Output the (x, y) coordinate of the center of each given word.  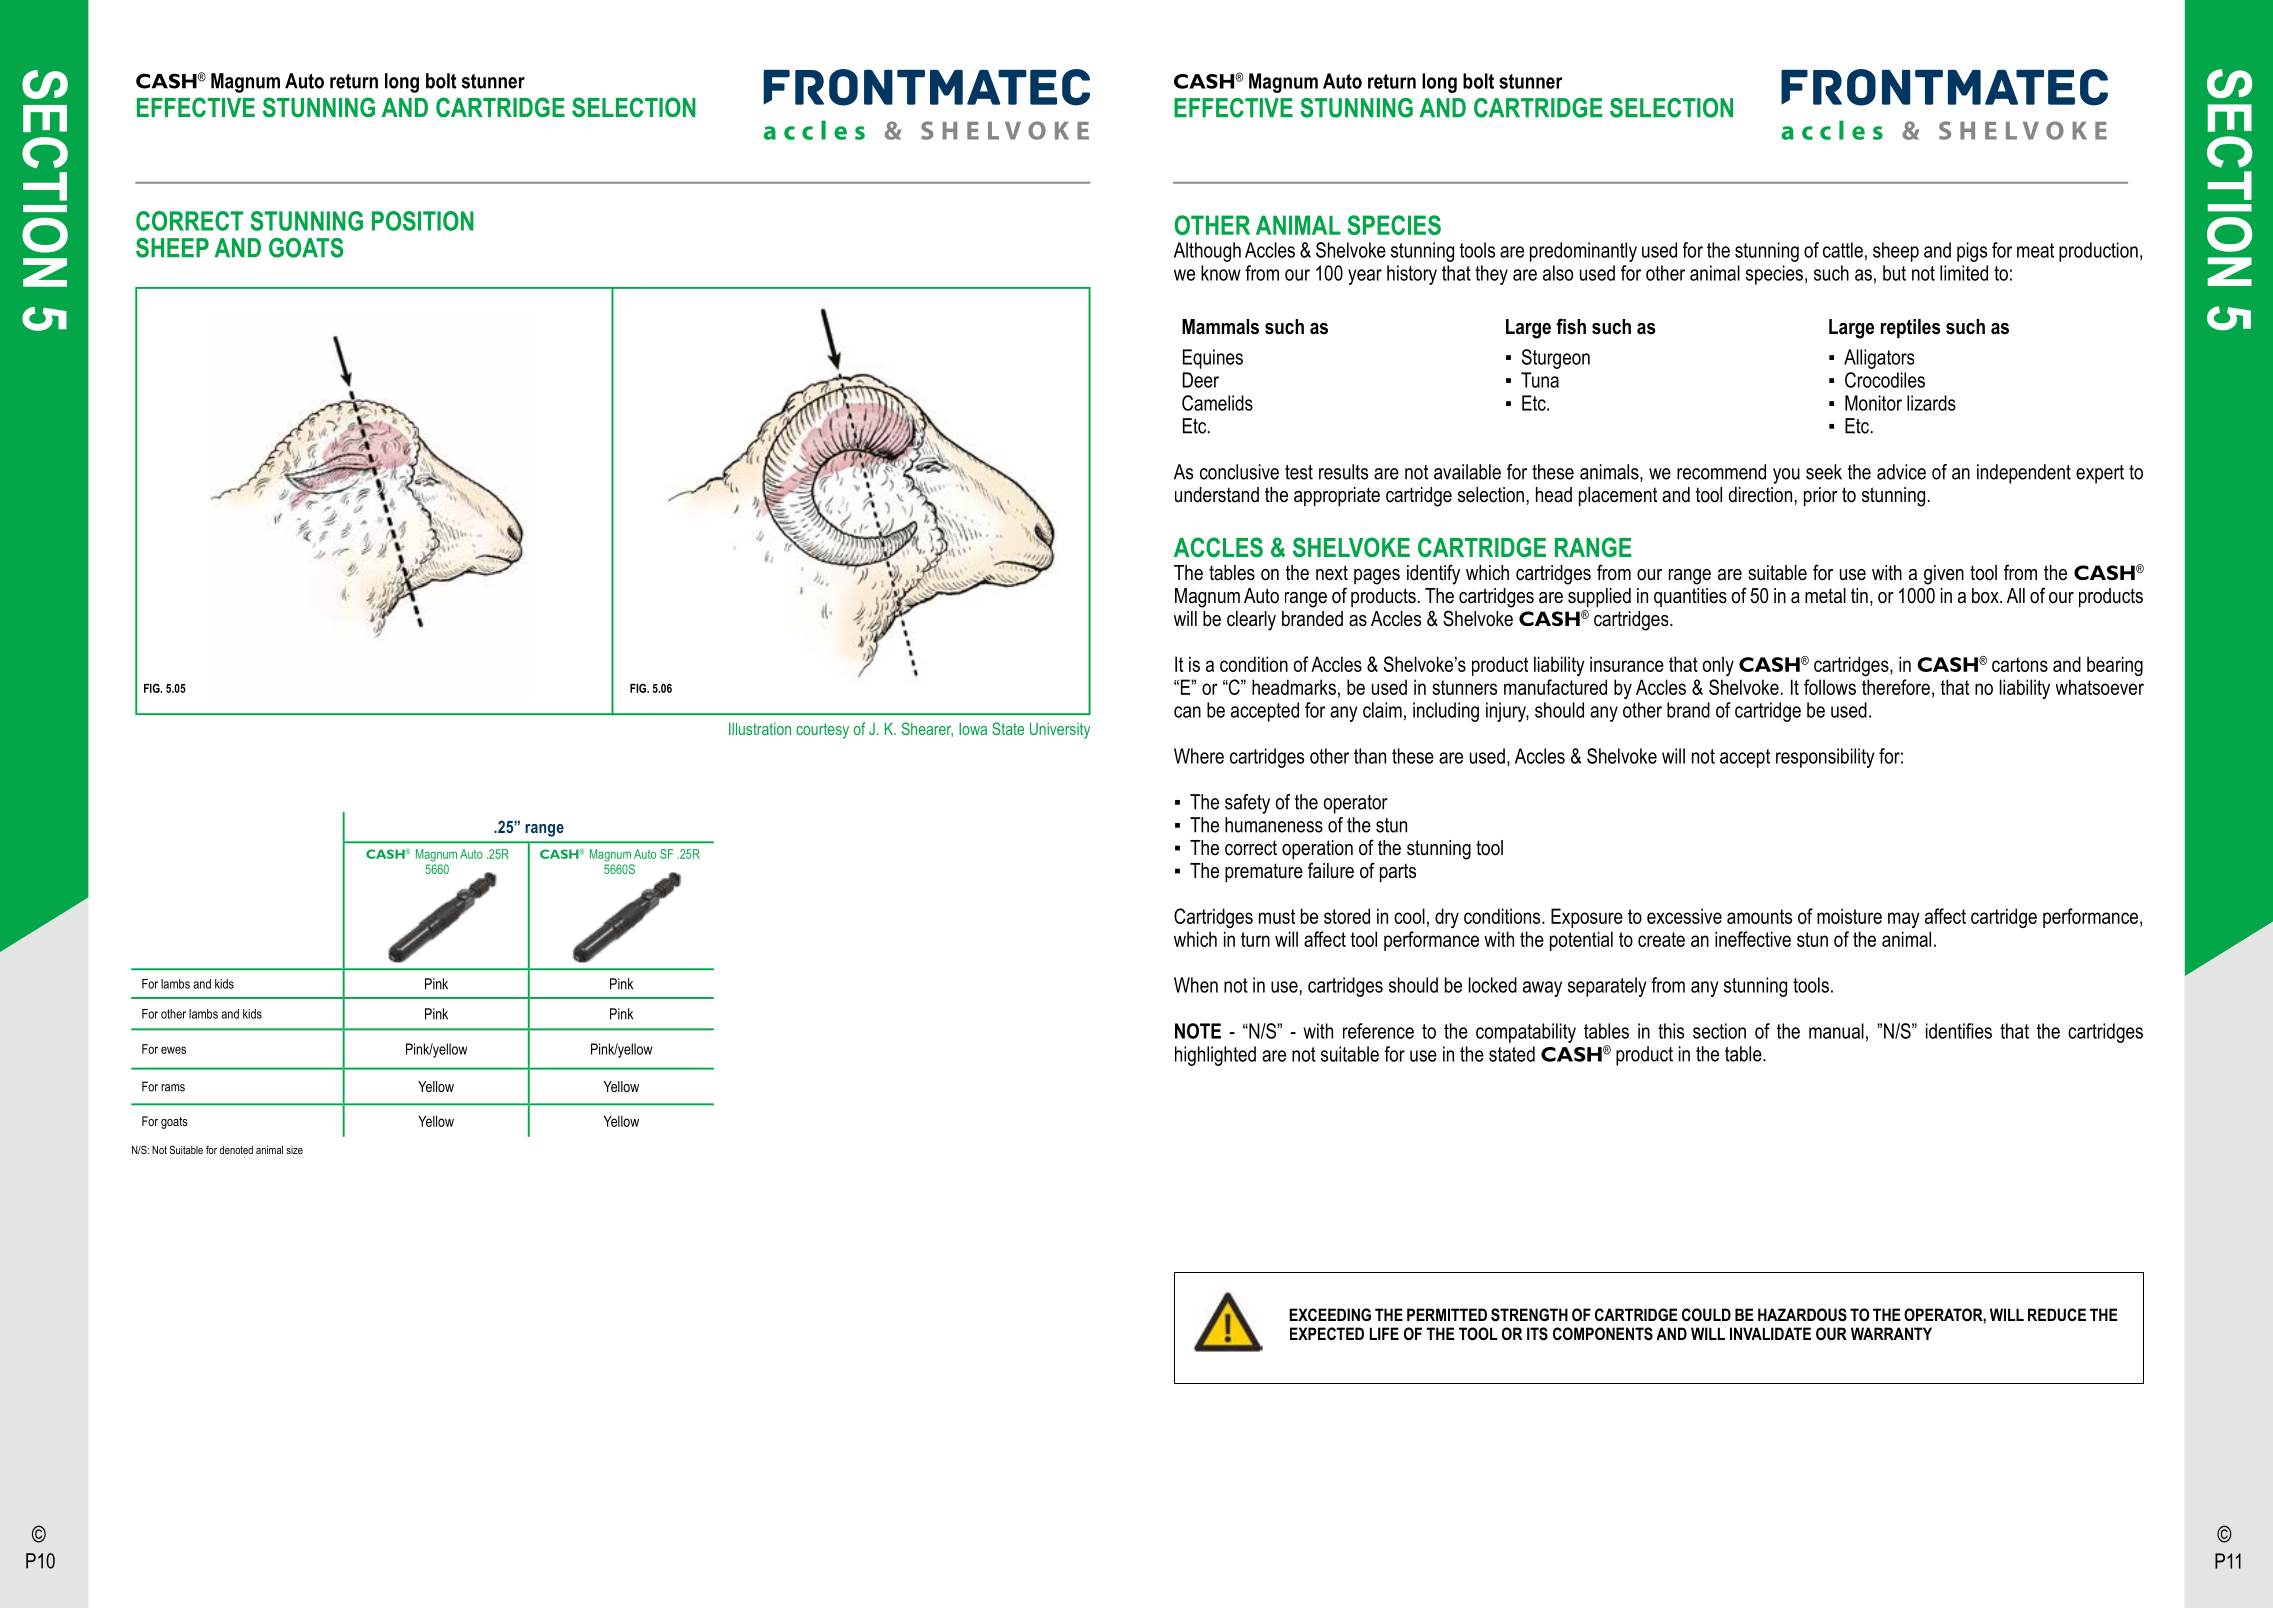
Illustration (760, 728)
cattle (1843, 250)
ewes (173, 1050)
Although (1207, 252)
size (294, 1150)
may (1904, 920)
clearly (1251, 621)
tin (1859, 595)
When (1196, 985)
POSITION (423, 221)
